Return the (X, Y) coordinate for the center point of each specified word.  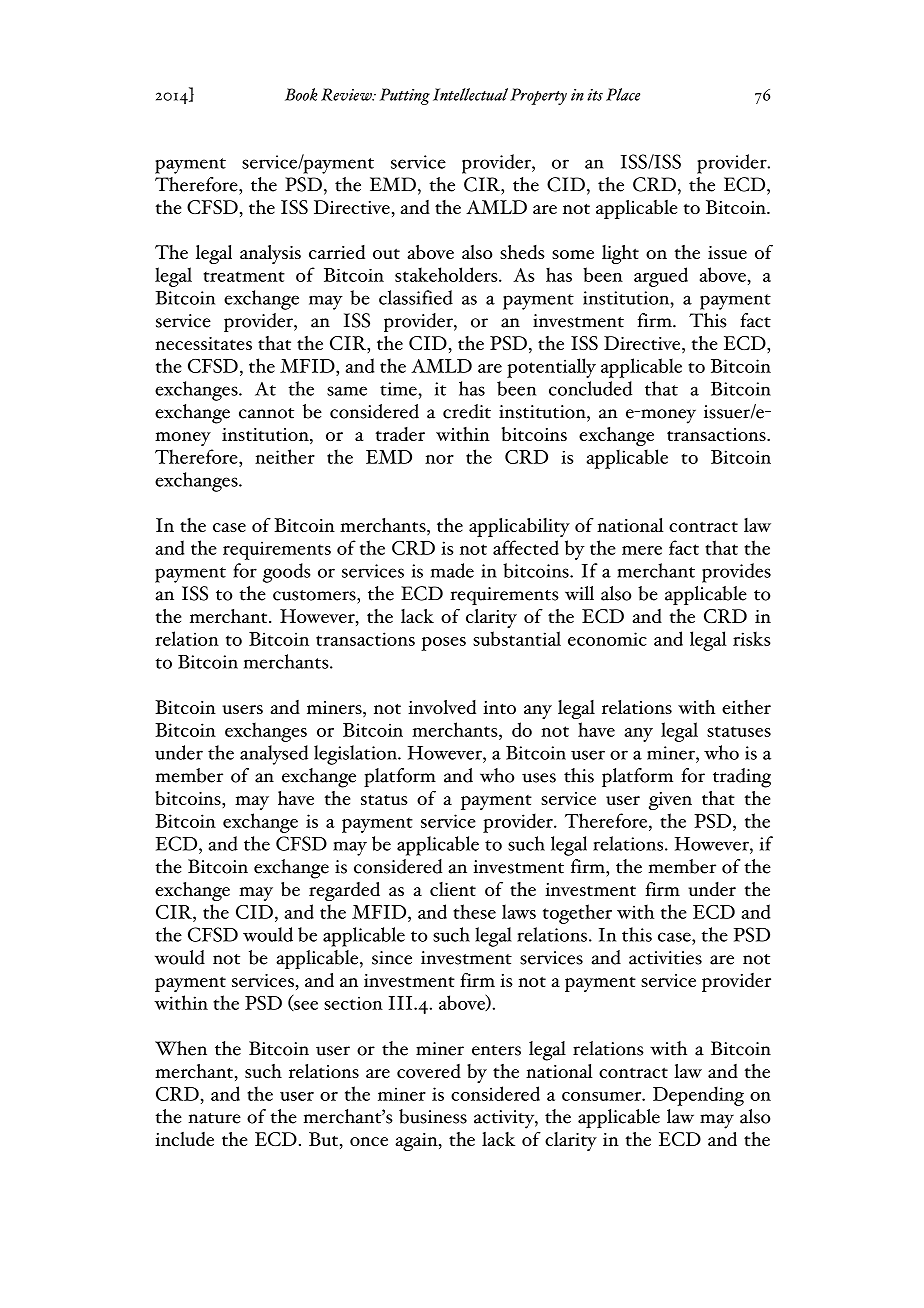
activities (665, 958)
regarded (344, 891)
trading (742, 778)
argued (661, 277)
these (474, 911)
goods (287, 573)
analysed (274, 755)
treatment (244, 276)
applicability (519, 527)
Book (301, 94)
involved (442, 707)
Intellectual (470, 94)
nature (214, 1118)
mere (642, 550)
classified (416, 297)
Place (623, 94)
